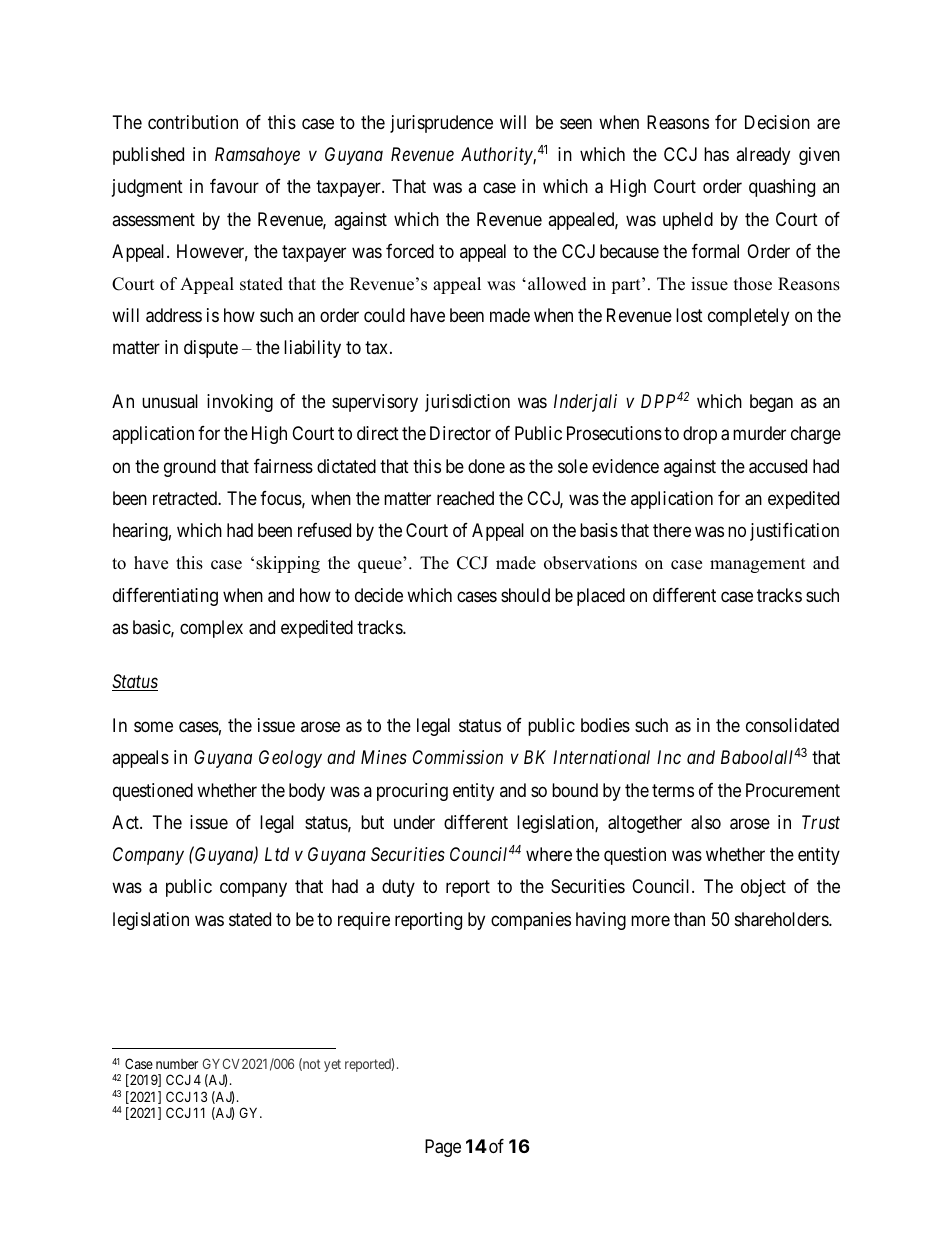 This image has width=952, height=1233. What do you see at coordinates (549, 854) in the image?
I see `where` at bounding box center [549, 854].
